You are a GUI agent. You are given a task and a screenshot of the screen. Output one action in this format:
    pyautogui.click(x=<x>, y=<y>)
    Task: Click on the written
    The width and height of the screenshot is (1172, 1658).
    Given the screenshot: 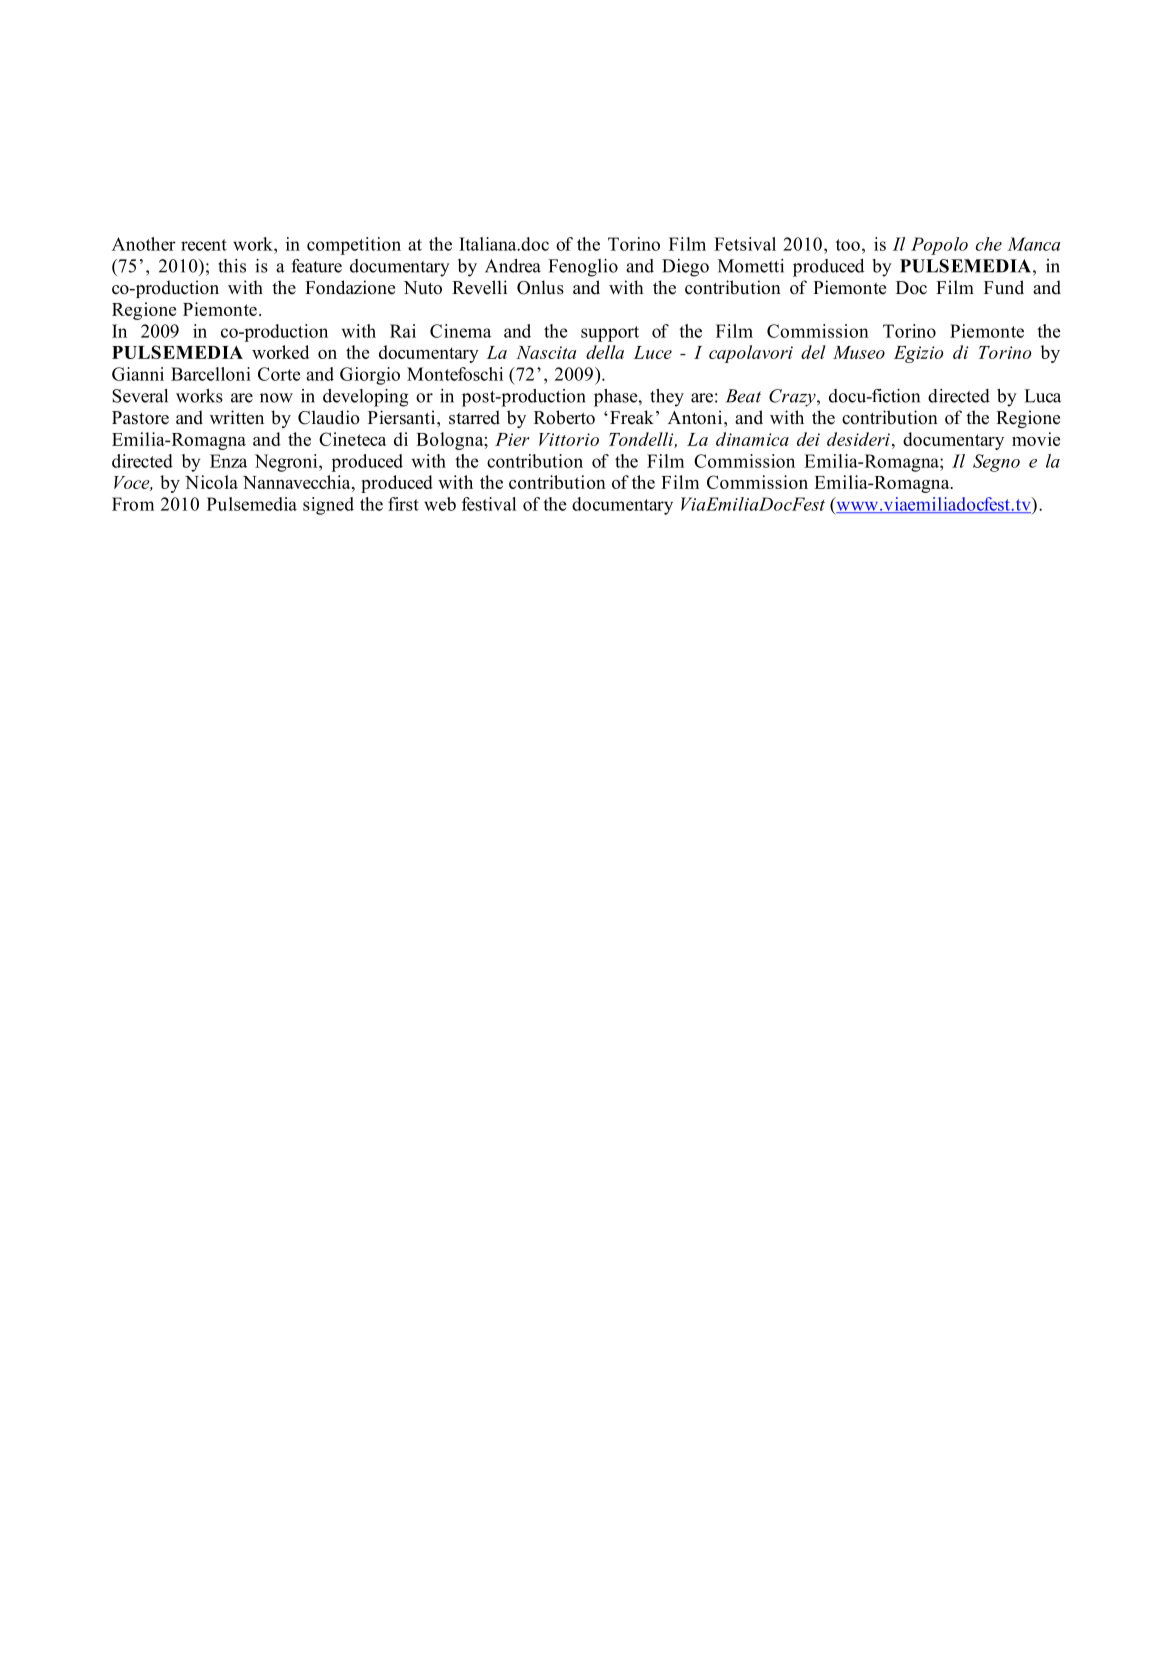 What is the action you would take?
    pyautogui.click(x=237, y=417)
